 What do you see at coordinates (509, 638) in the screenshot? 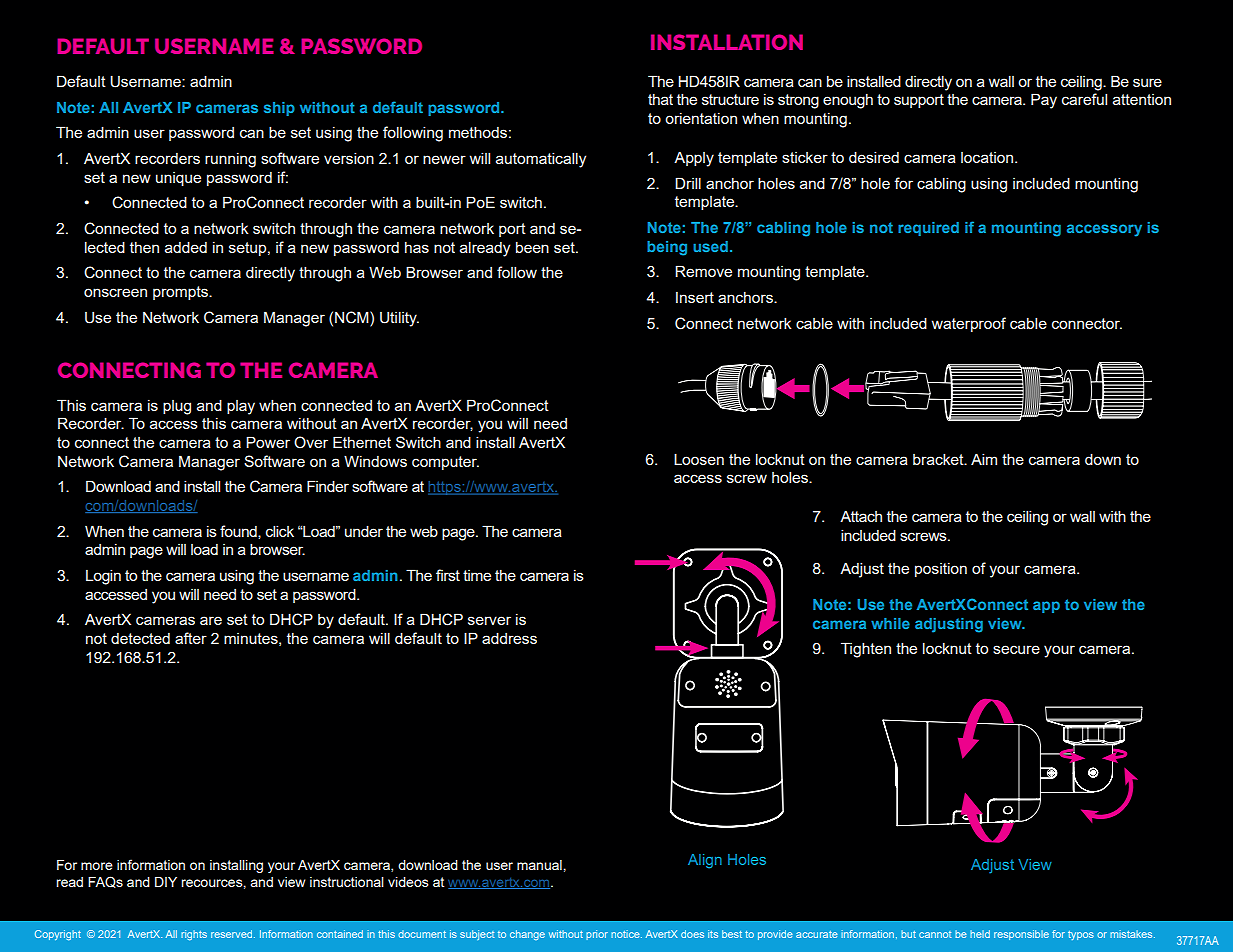
I see `address` at bounding box center [509, 638].
